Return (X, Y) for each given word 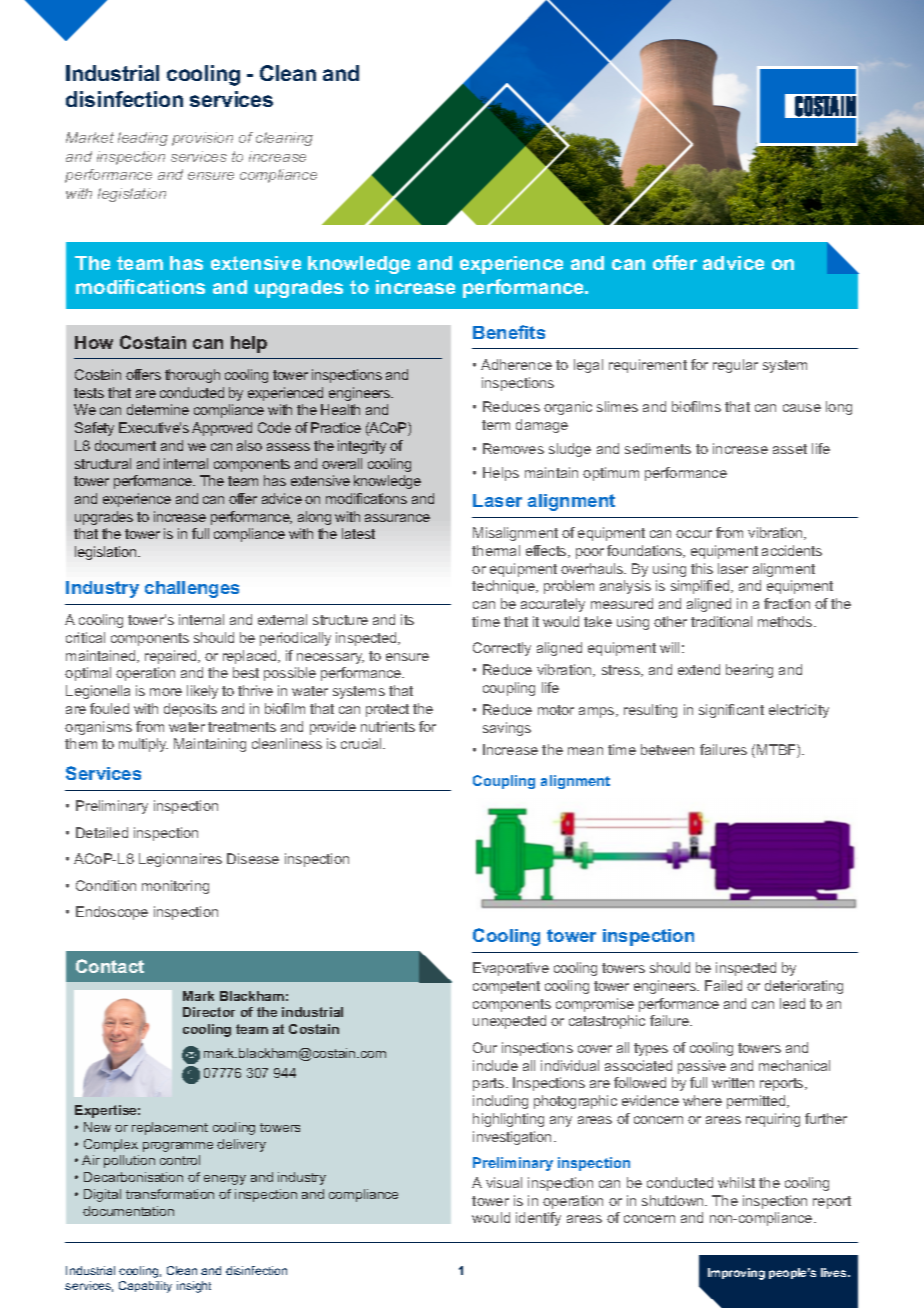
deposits (190, 710)
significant (731, 711)
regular (735, 366)
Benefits (509, 332)
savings (507, 729)
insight (194, 1287)
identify (538, 1219)
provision (202, 139)
